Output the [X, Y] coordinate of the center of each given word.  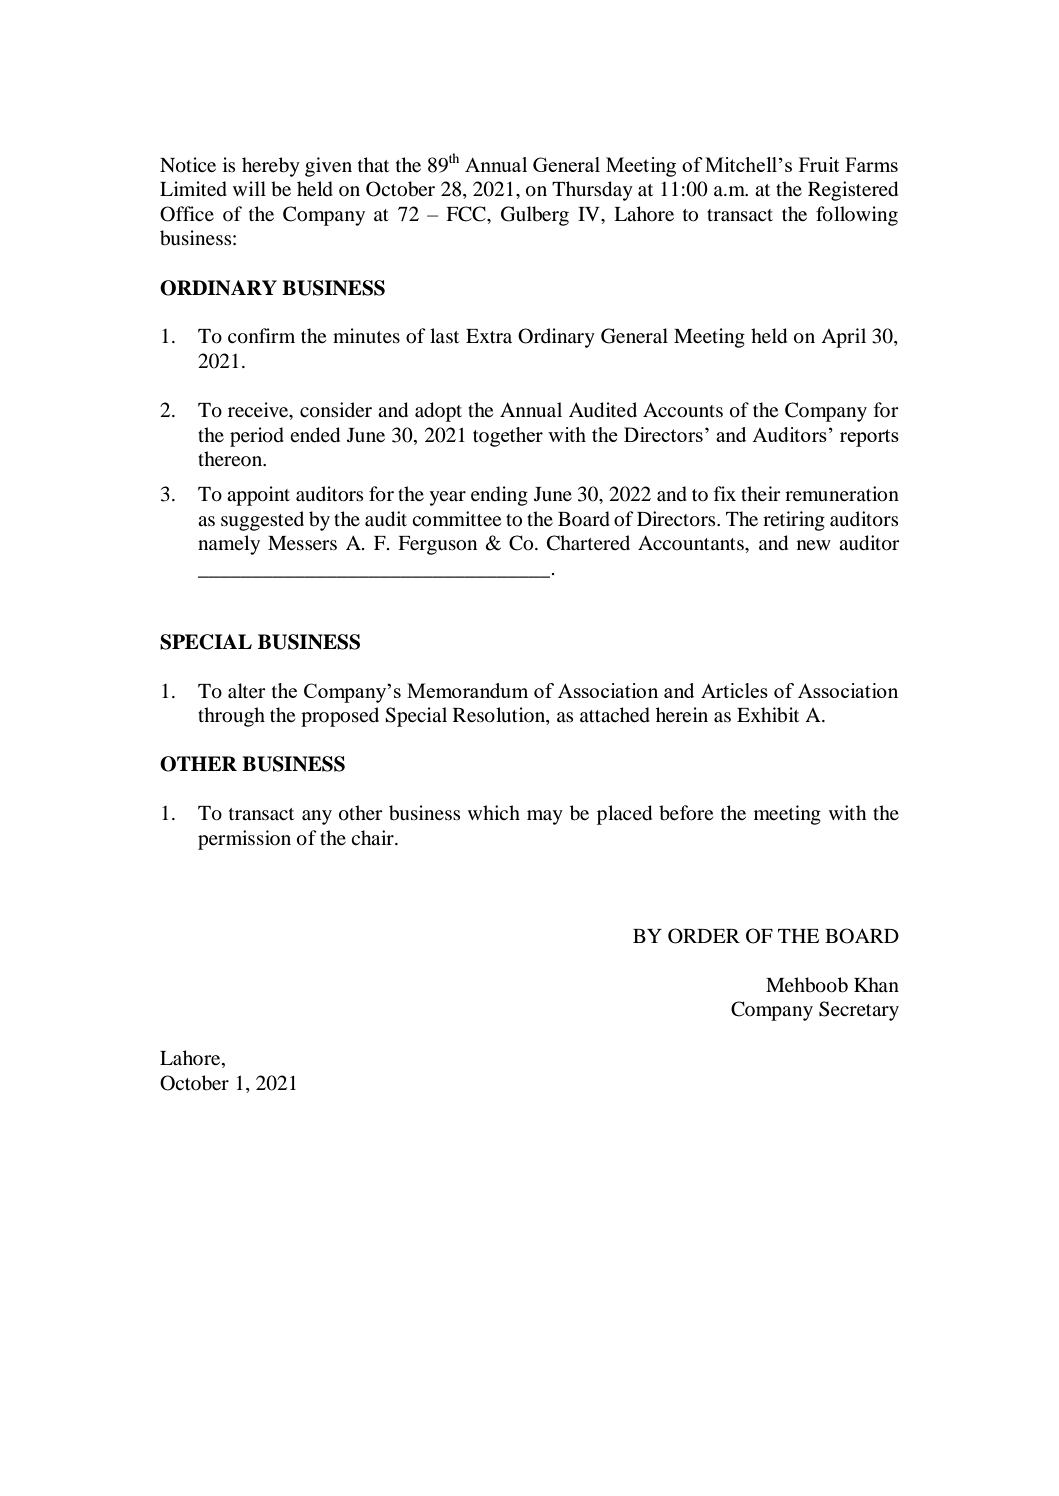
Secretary [859, 1011]
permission [244, 840]
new [814, 545]
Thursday [592, 191]
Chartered [588, 543]
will [249, 188]
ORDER [704, 936]
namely [229, 545]
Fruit [819, 164]
